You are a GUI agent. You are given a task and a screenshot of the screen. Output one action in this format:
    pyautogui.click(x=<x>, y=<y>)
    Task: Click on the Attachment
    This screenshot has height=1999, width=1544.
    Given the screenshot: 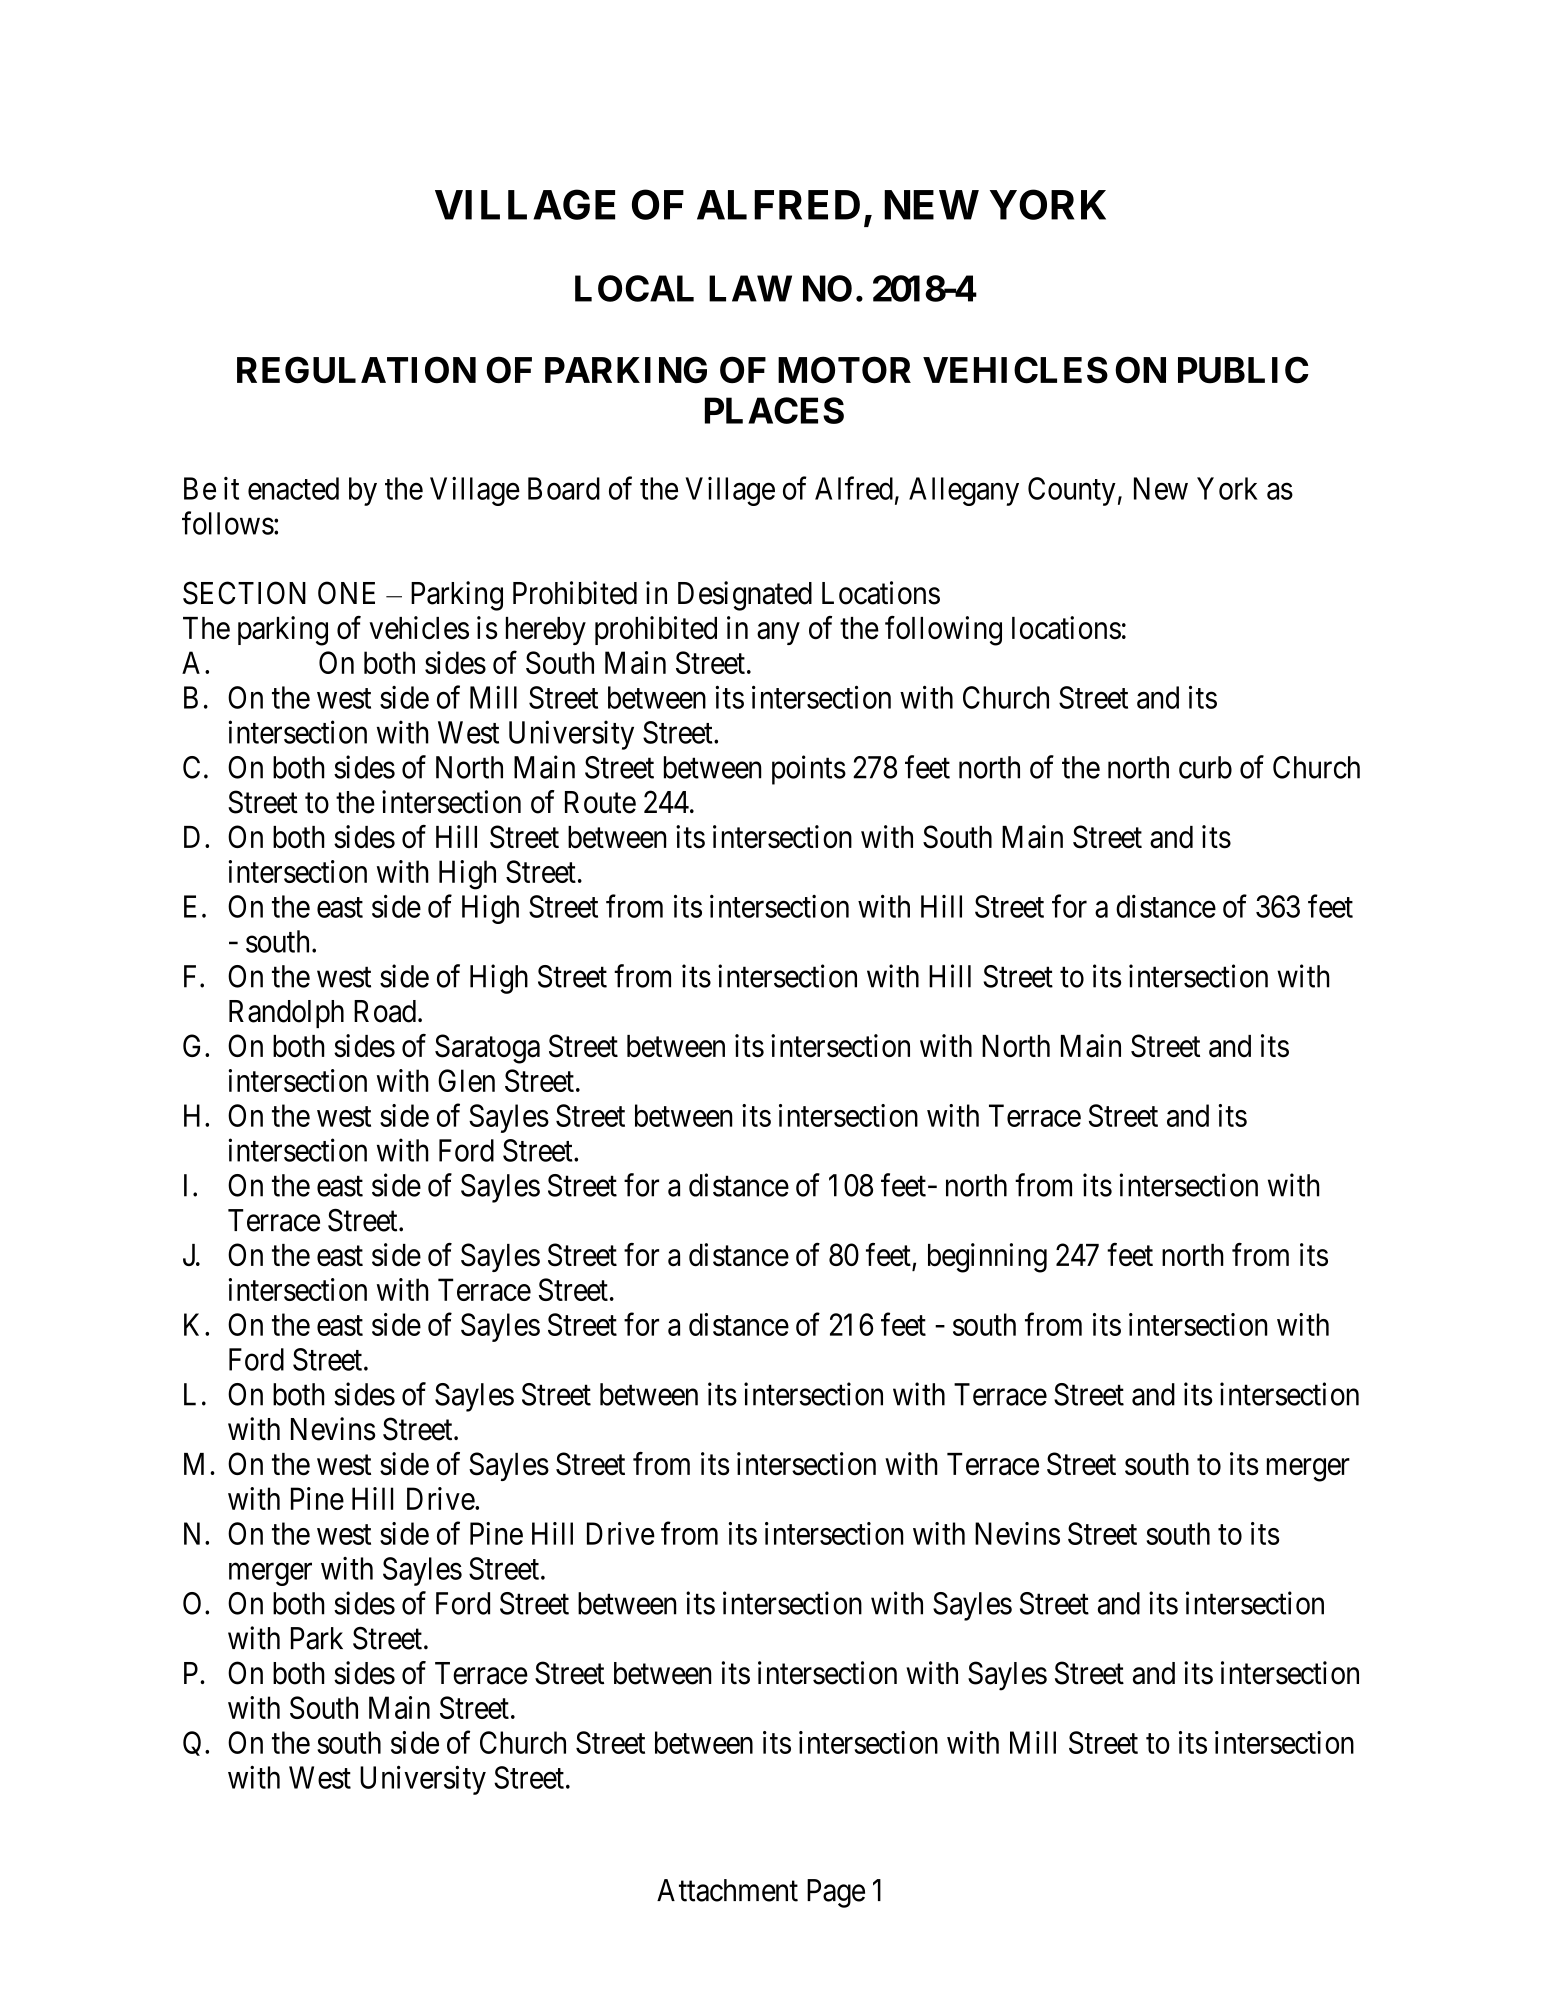 What is the action you would take?
    pyautogui.click(x=727, y=1890)
